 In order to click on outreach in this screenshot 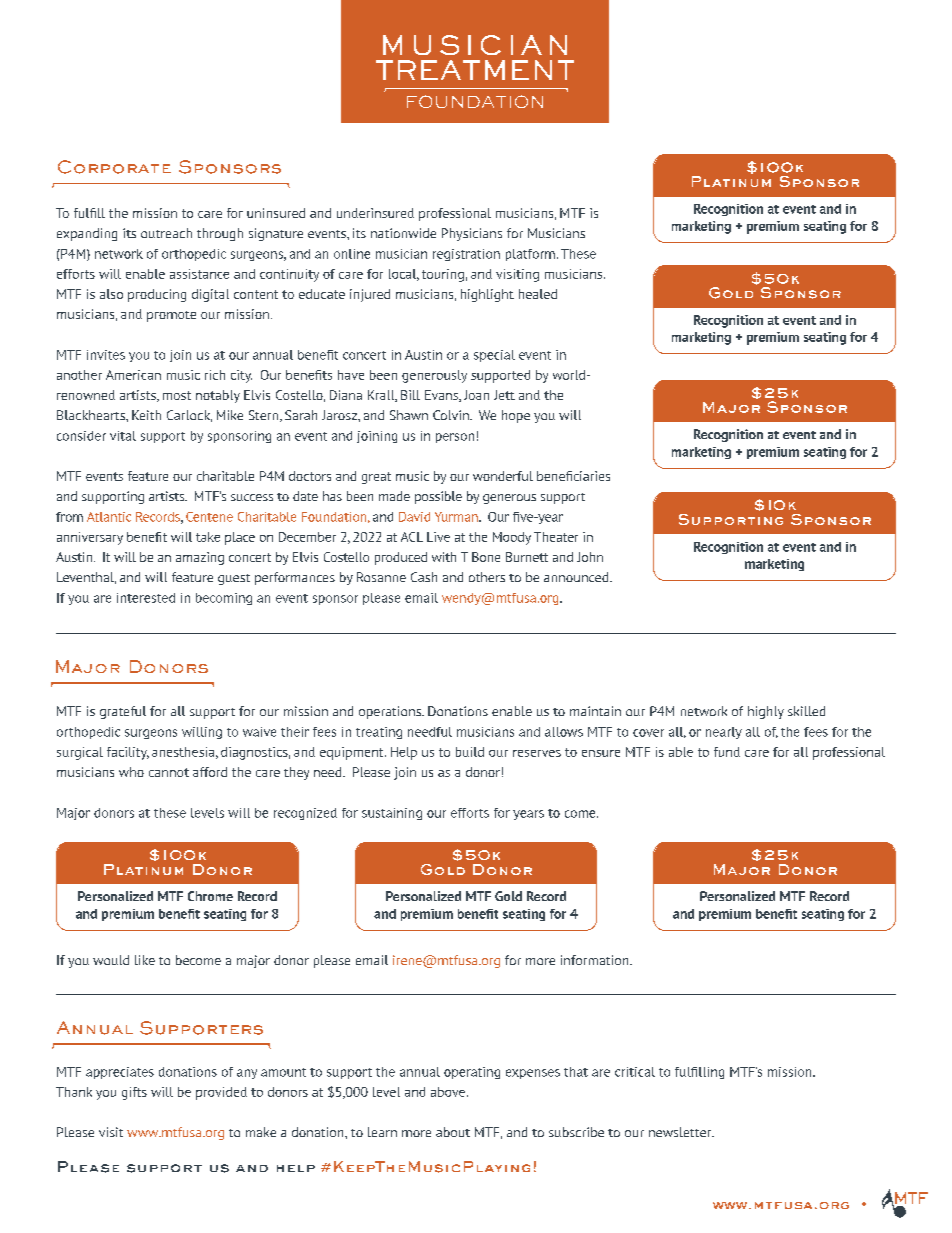, I will do `click(166, 233)`.
